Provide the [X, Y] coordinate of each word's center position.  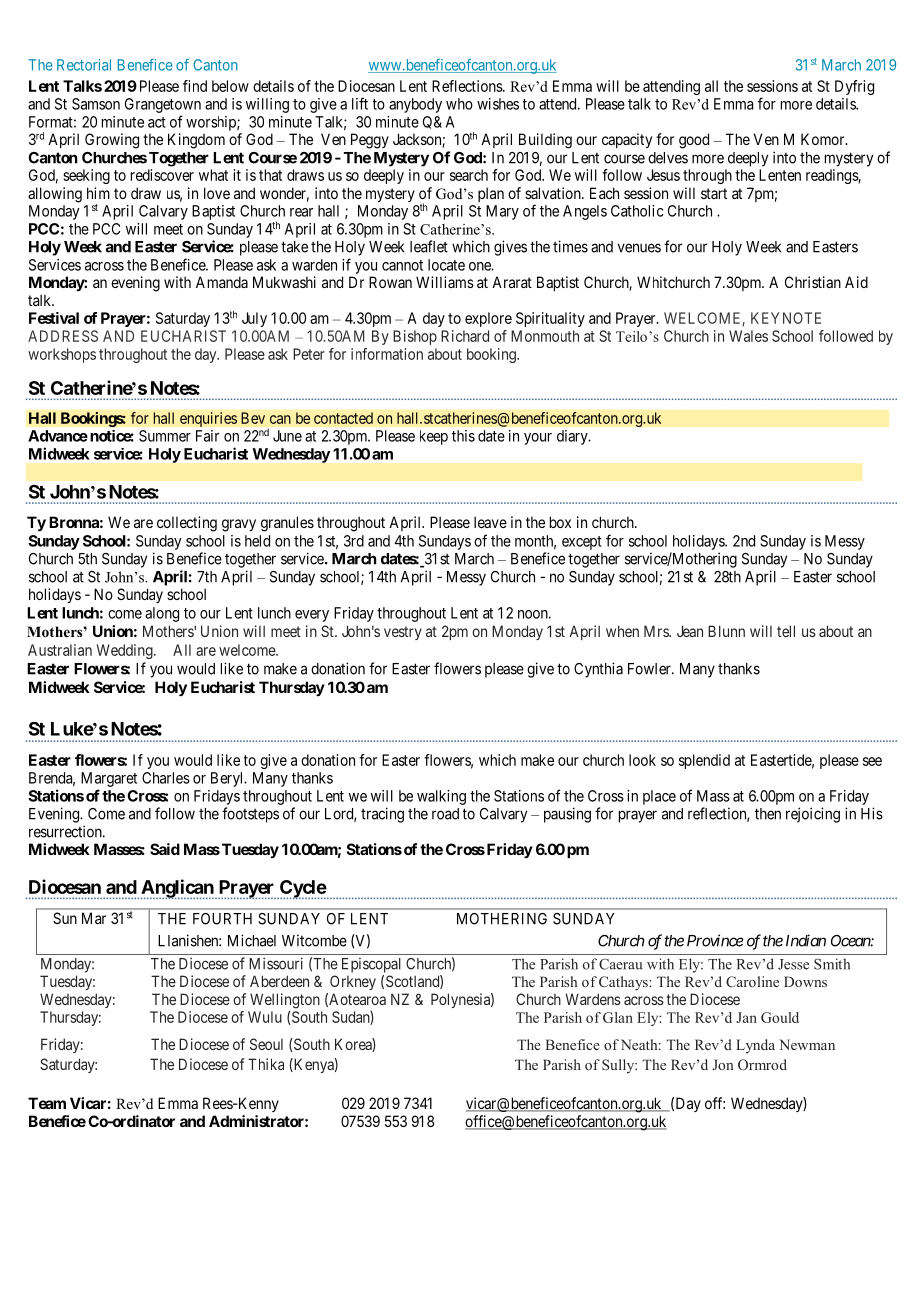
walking [441, 797]
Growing [112, 141]
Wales [748, 336]
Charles [166, 778]
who [459, 104]
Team [47, 1103]
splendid [704, 761]
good [694, 141]
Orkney [353, 982]
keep [434, 437]
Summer [165, 436]
